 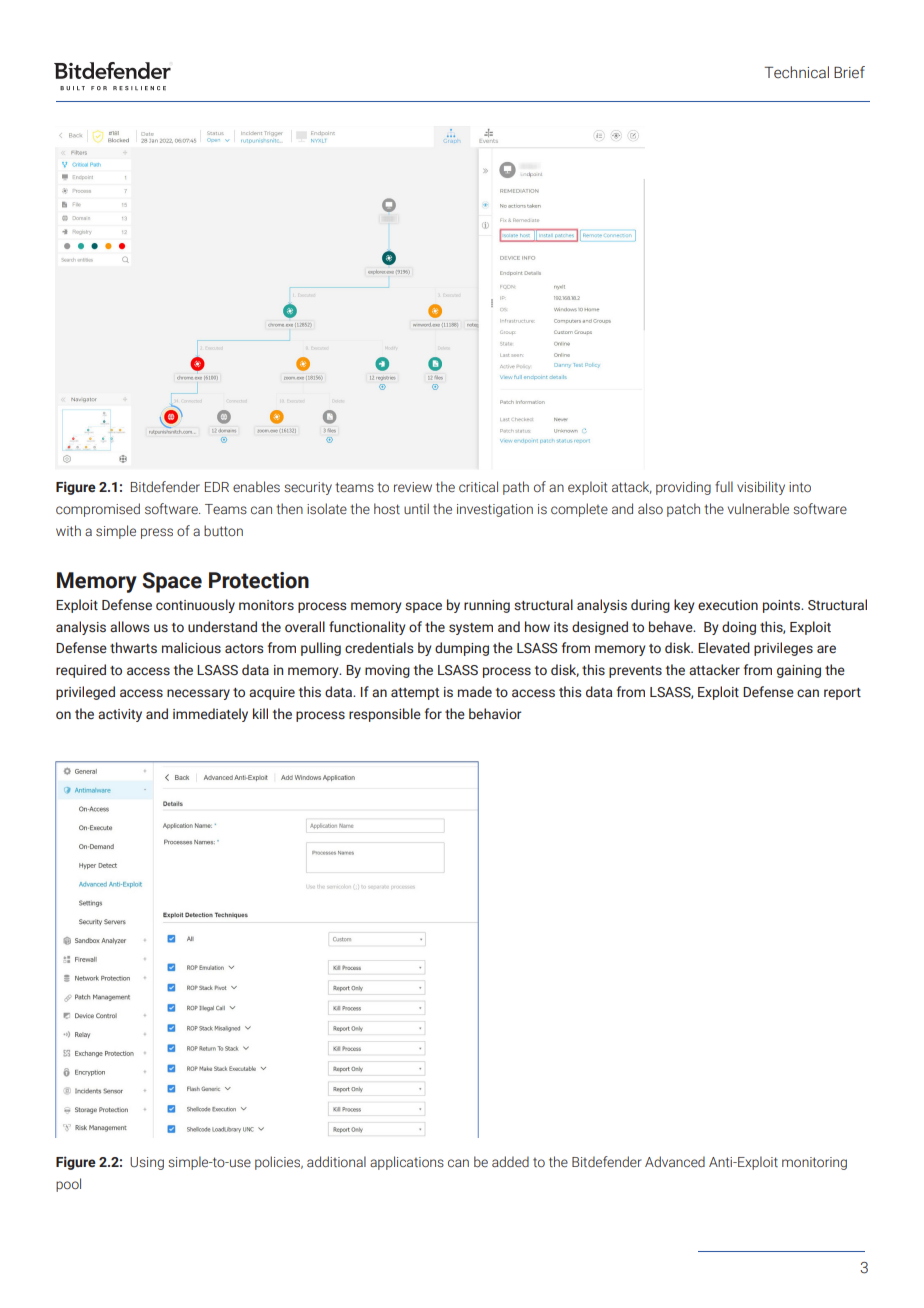 I want to click on monitoring, so click(x=814, y=1163).
